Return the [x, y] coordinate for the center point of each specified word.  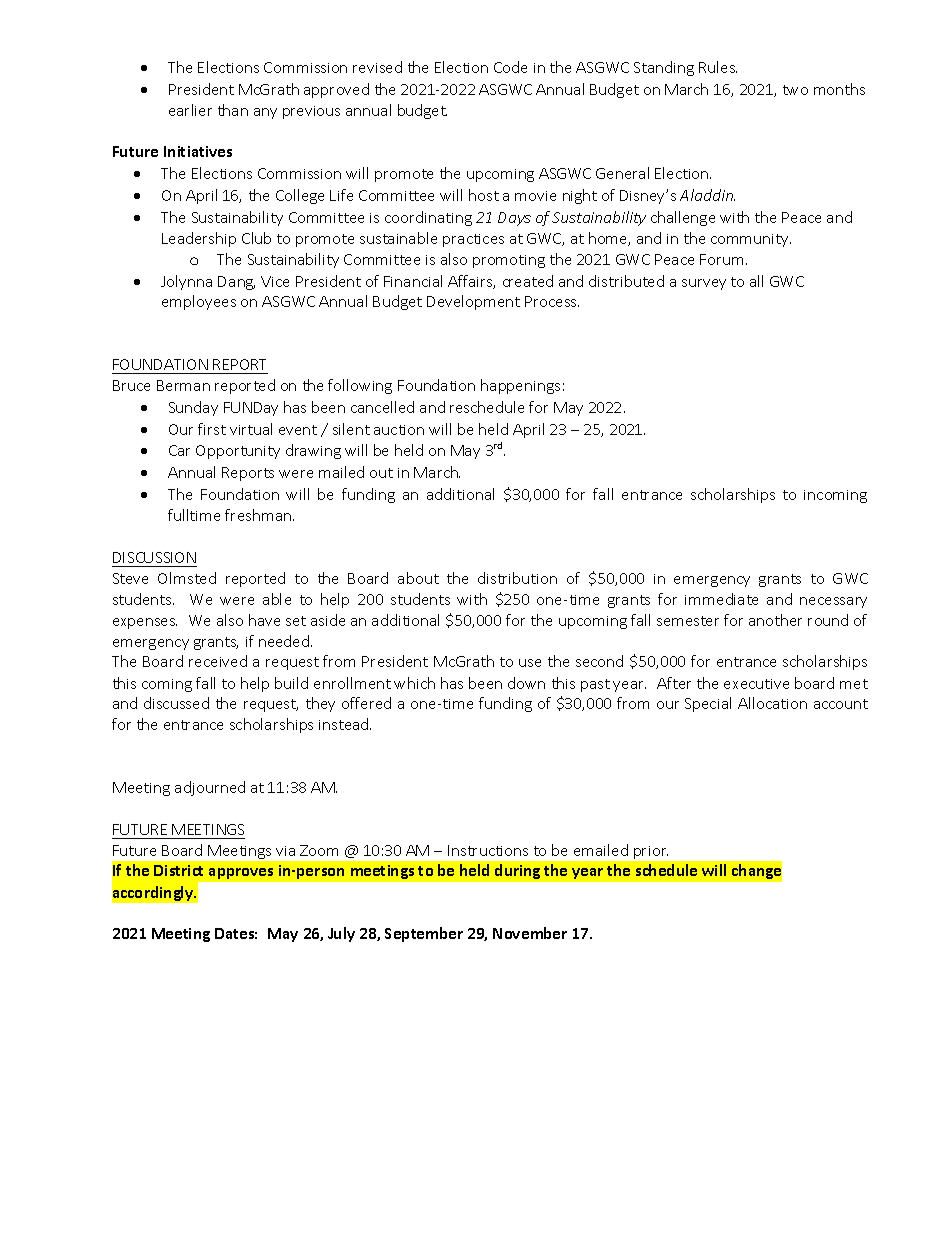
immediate [721, 599]
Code [510, 67]
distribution [517, 578]
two [795, 90]
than [233, 110]
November [530, 933]
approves [241, 873]
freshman [259, 515]
